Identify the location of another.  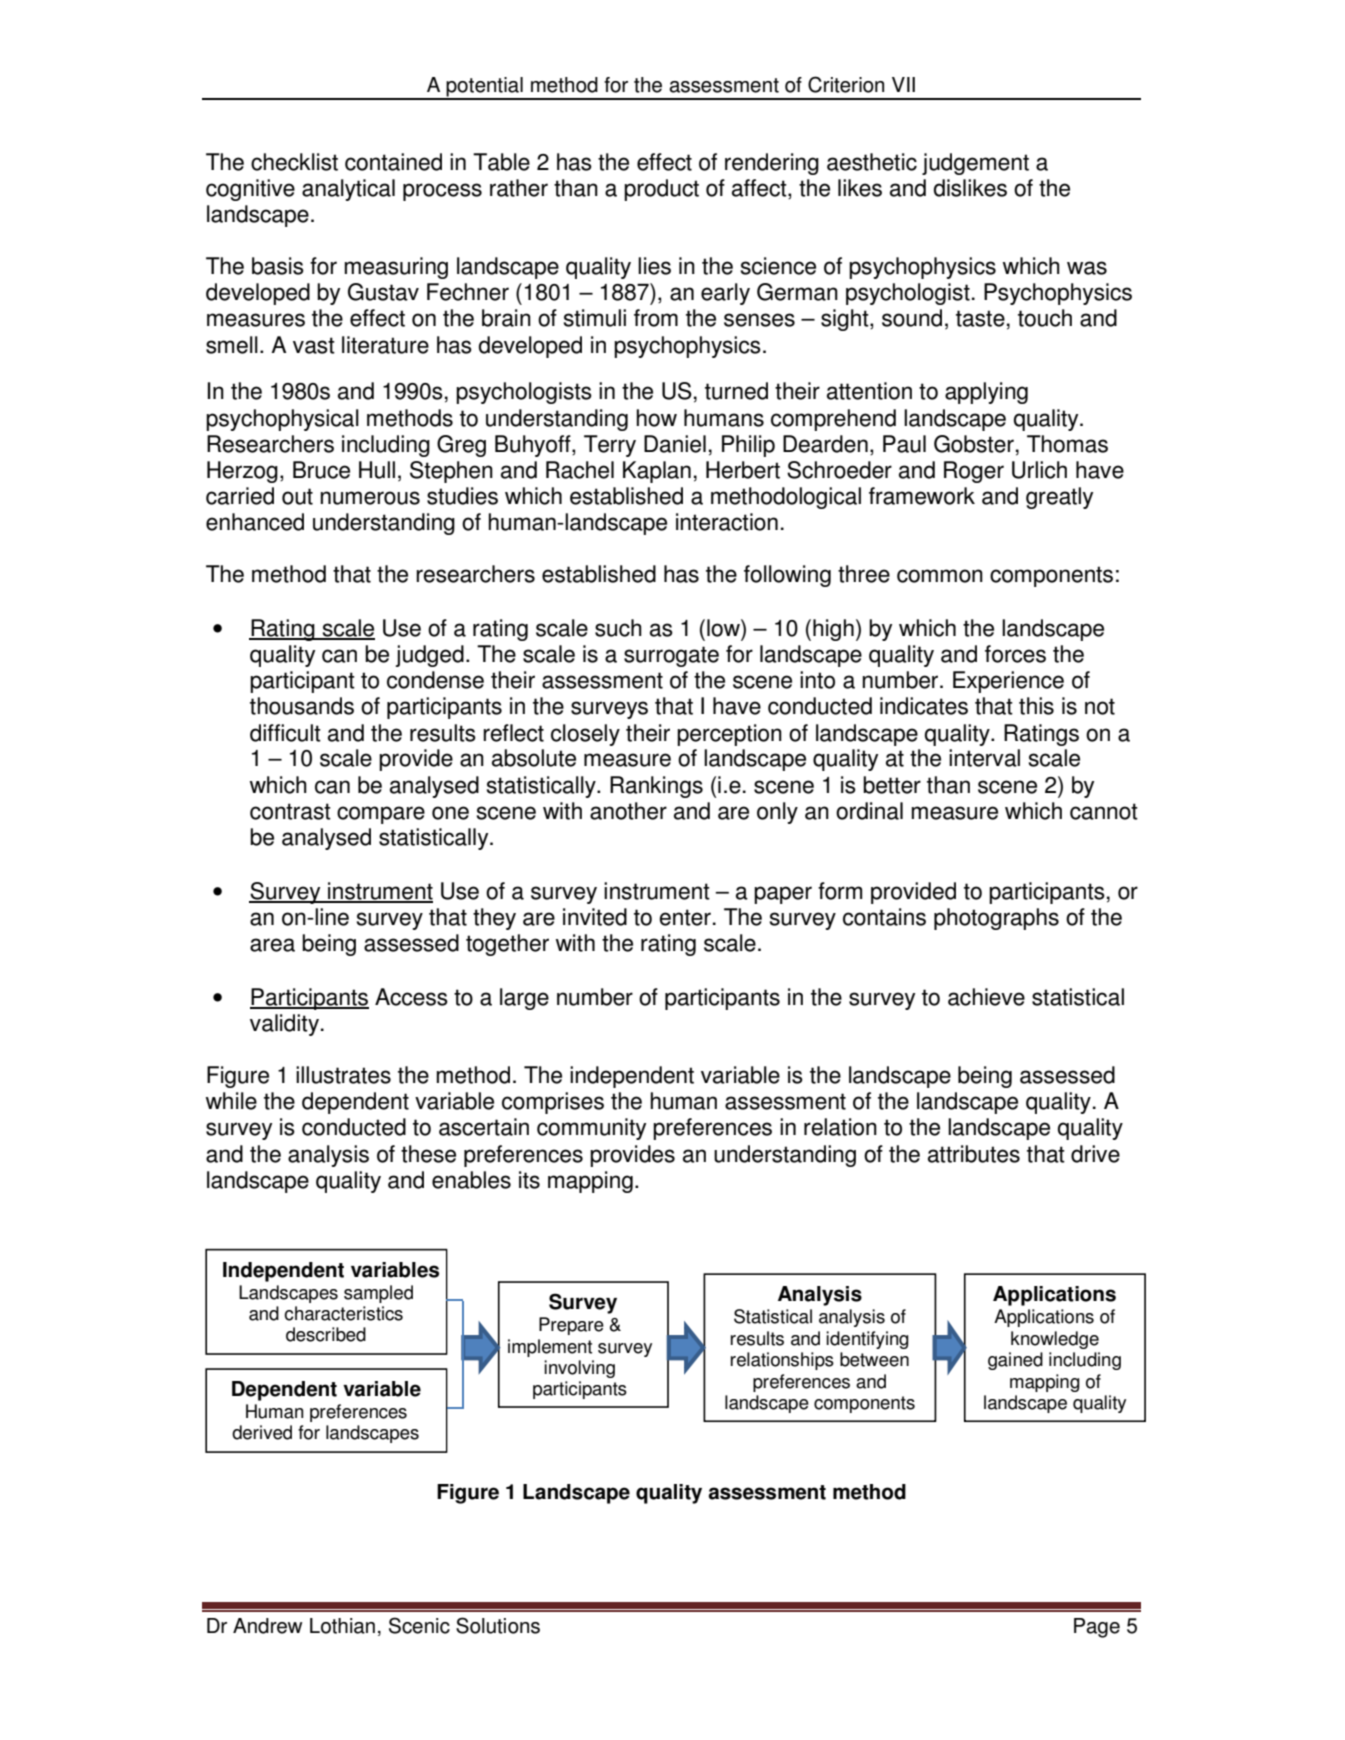
(628, 811).
